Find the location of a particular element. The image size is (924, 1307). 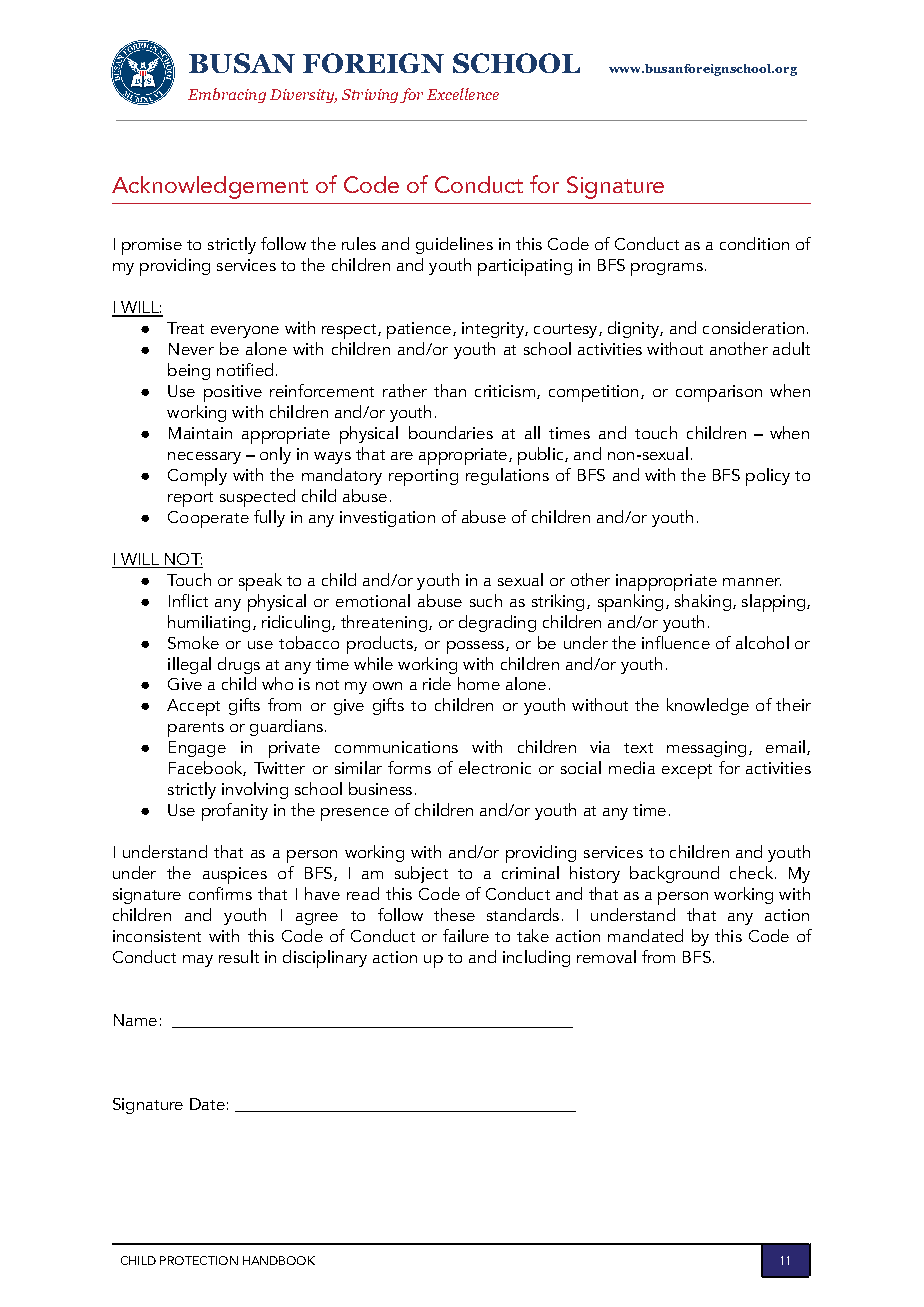

Excellence is located at coordinates (463, 94).
